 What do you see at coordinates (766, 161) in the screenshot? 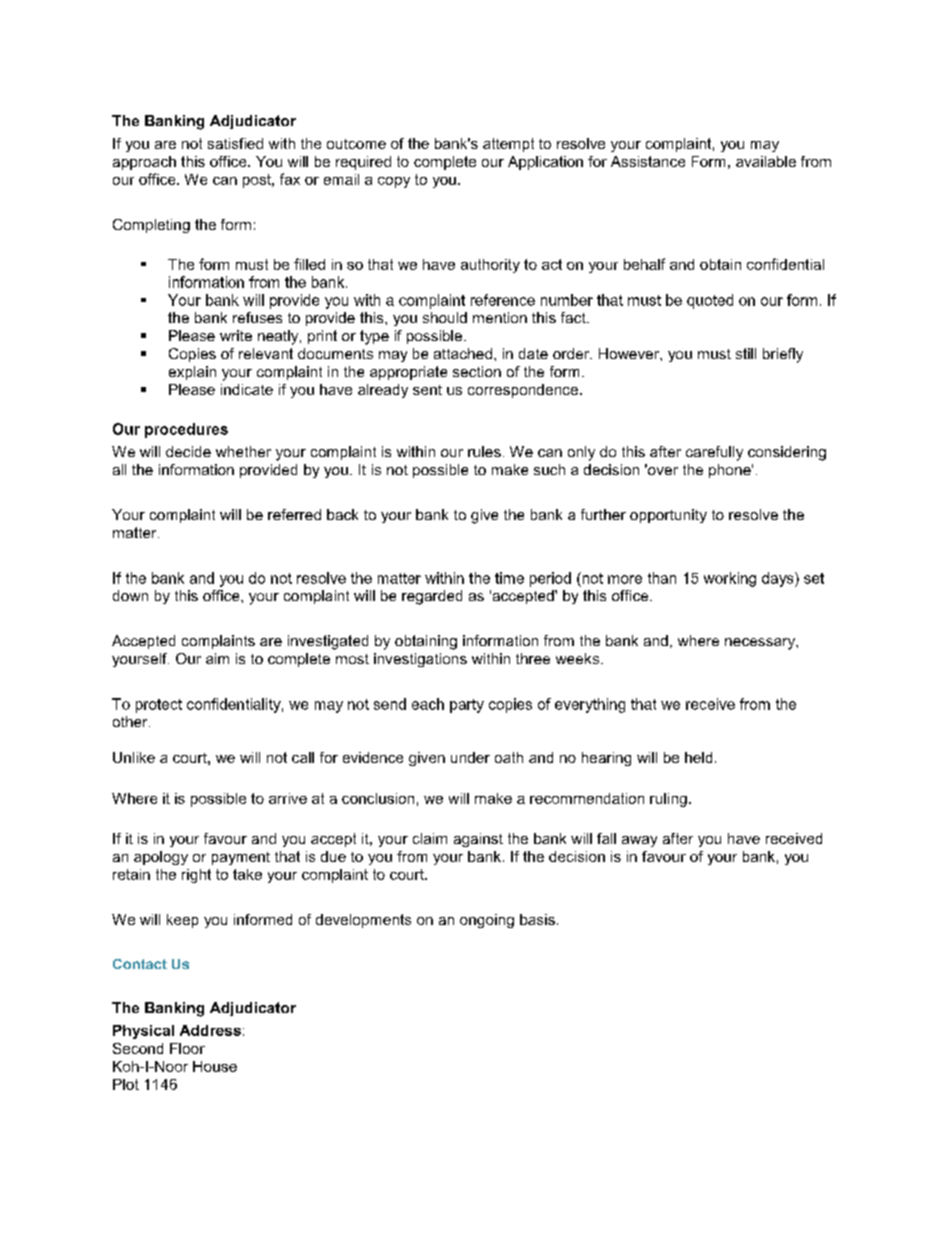
I see `available` at bounding box center [766, 161].
